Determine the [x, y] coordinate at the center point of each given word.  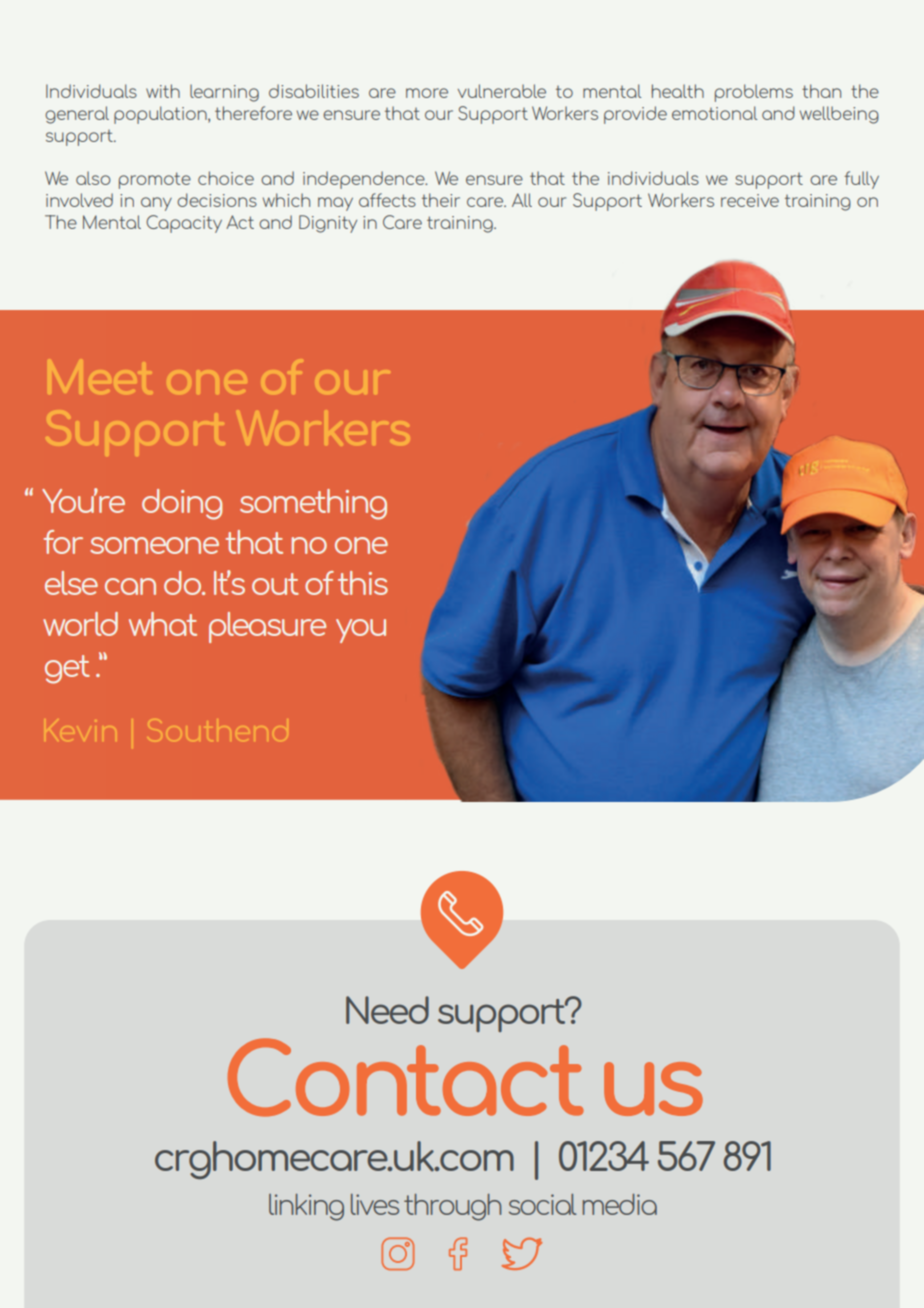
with [163, 91]
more [427, 93]
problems [754, 93]
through [452, 1207]
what [163, 624]
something [313, 504]
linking [306, 1207]
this [363, 583]
